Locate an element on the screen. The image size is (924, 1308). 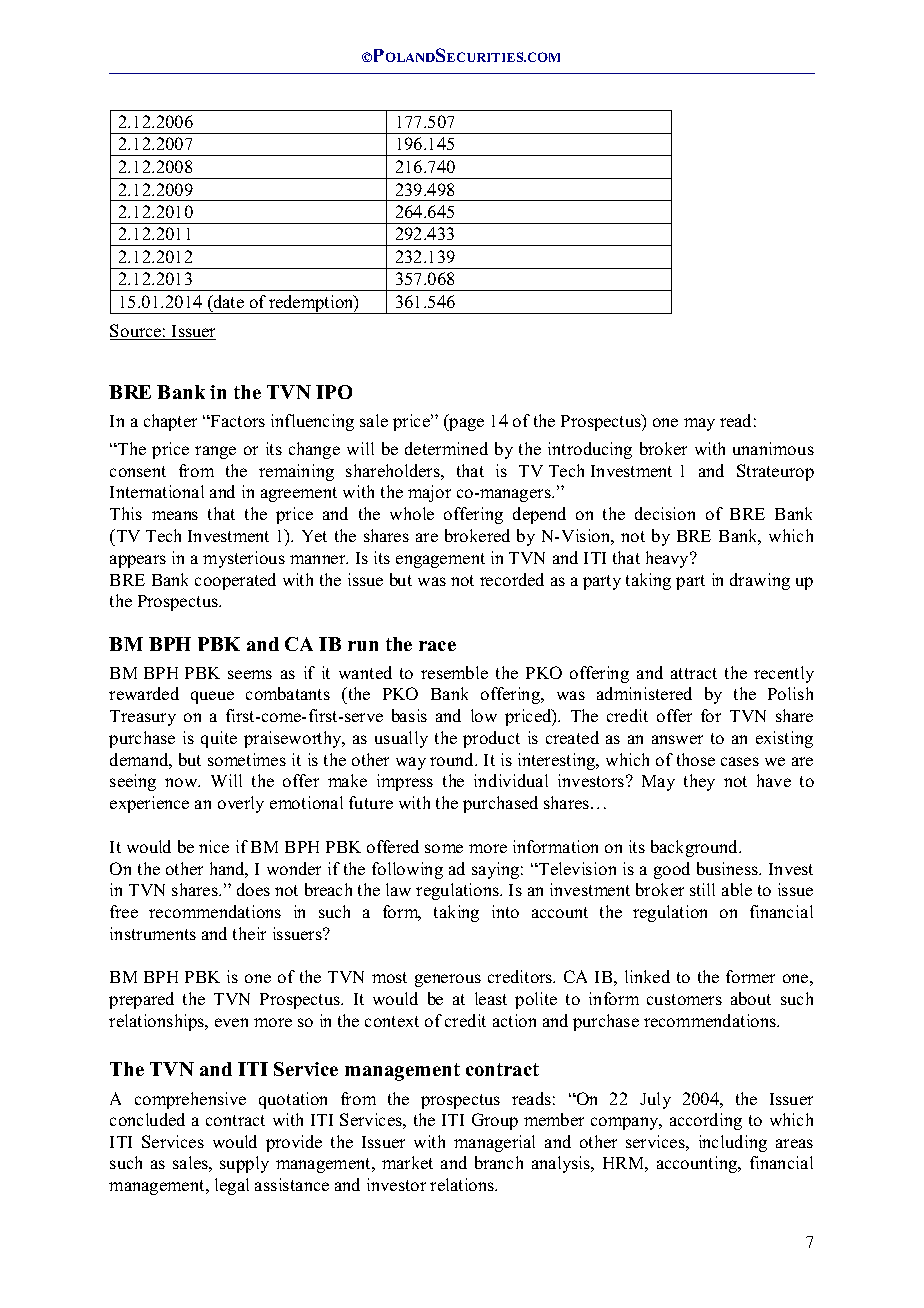
page is located at coordinates (465, 424).
